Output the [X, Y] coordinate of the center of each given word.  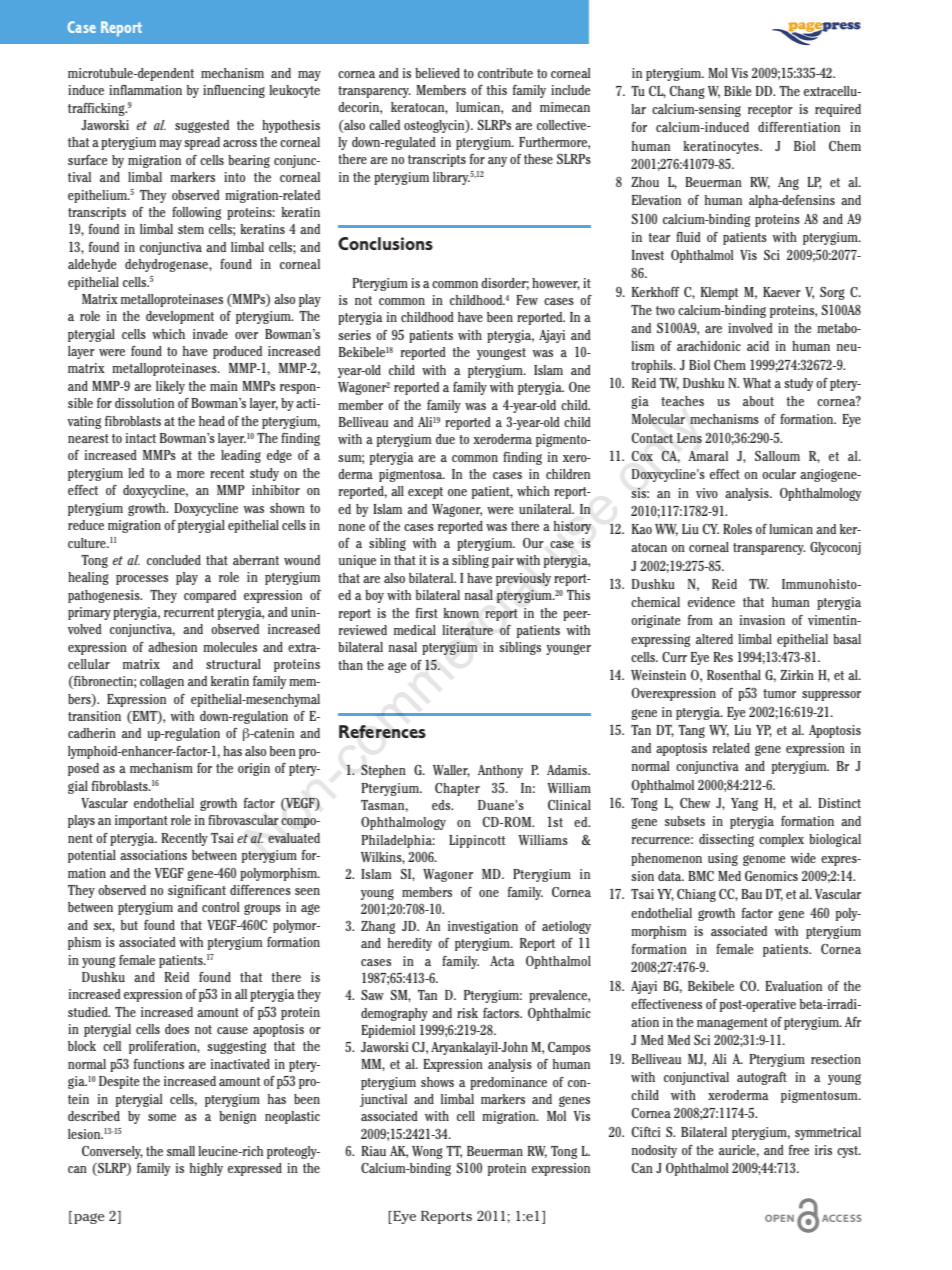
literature [467, 630]
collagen [162, 682]
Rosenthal [734, 675]
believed [437, 73]
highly [206, 1169]
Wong [427, 1152]
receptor [770, 111]
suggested [202, 126]
